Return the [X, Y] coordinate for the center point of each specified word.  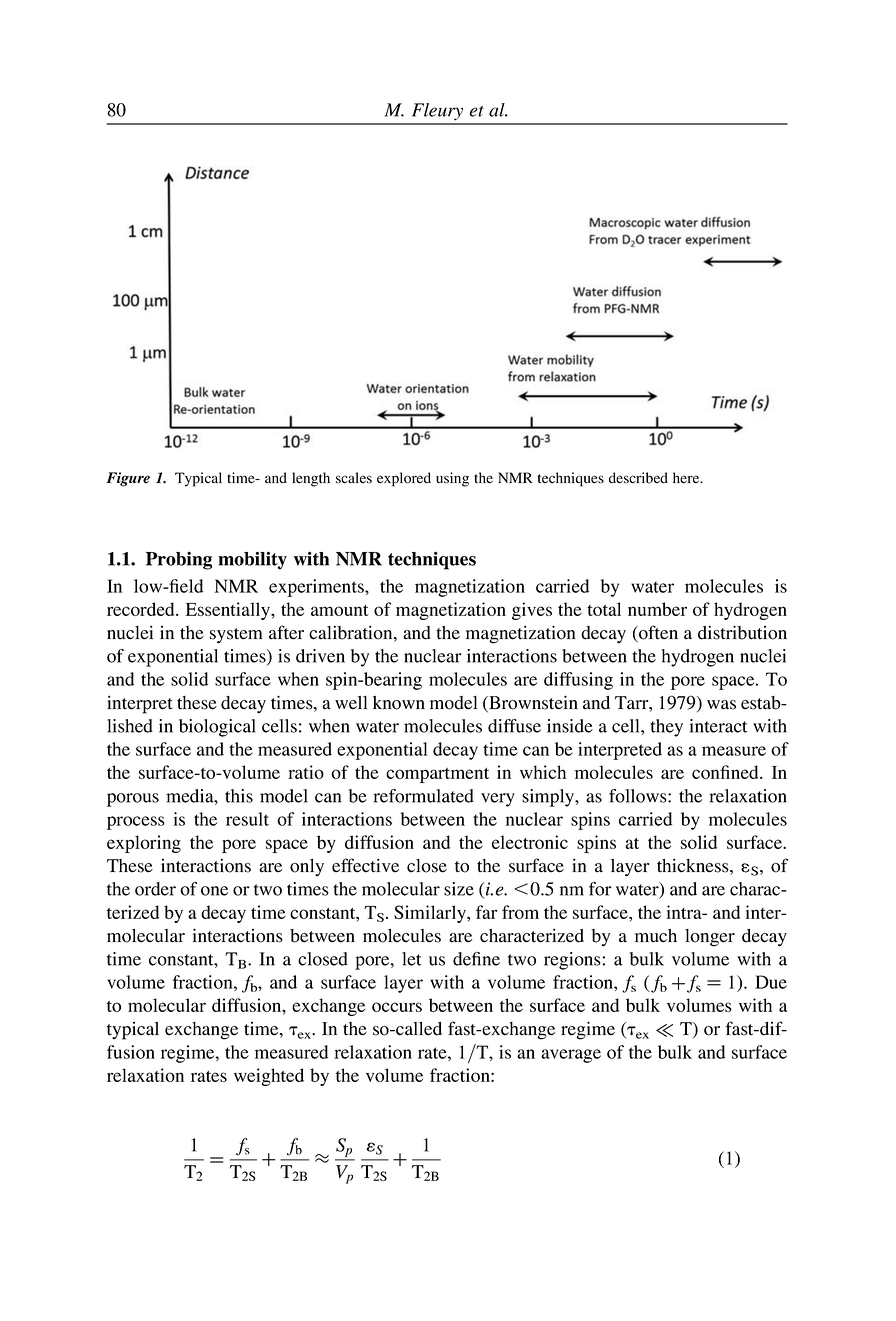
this [239, 796]
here [687, 478]
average [571, 1056]
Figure [128, 479]
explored [404, 479]
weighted [269, 1077]
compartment [437, 775]
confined [726, 772]
